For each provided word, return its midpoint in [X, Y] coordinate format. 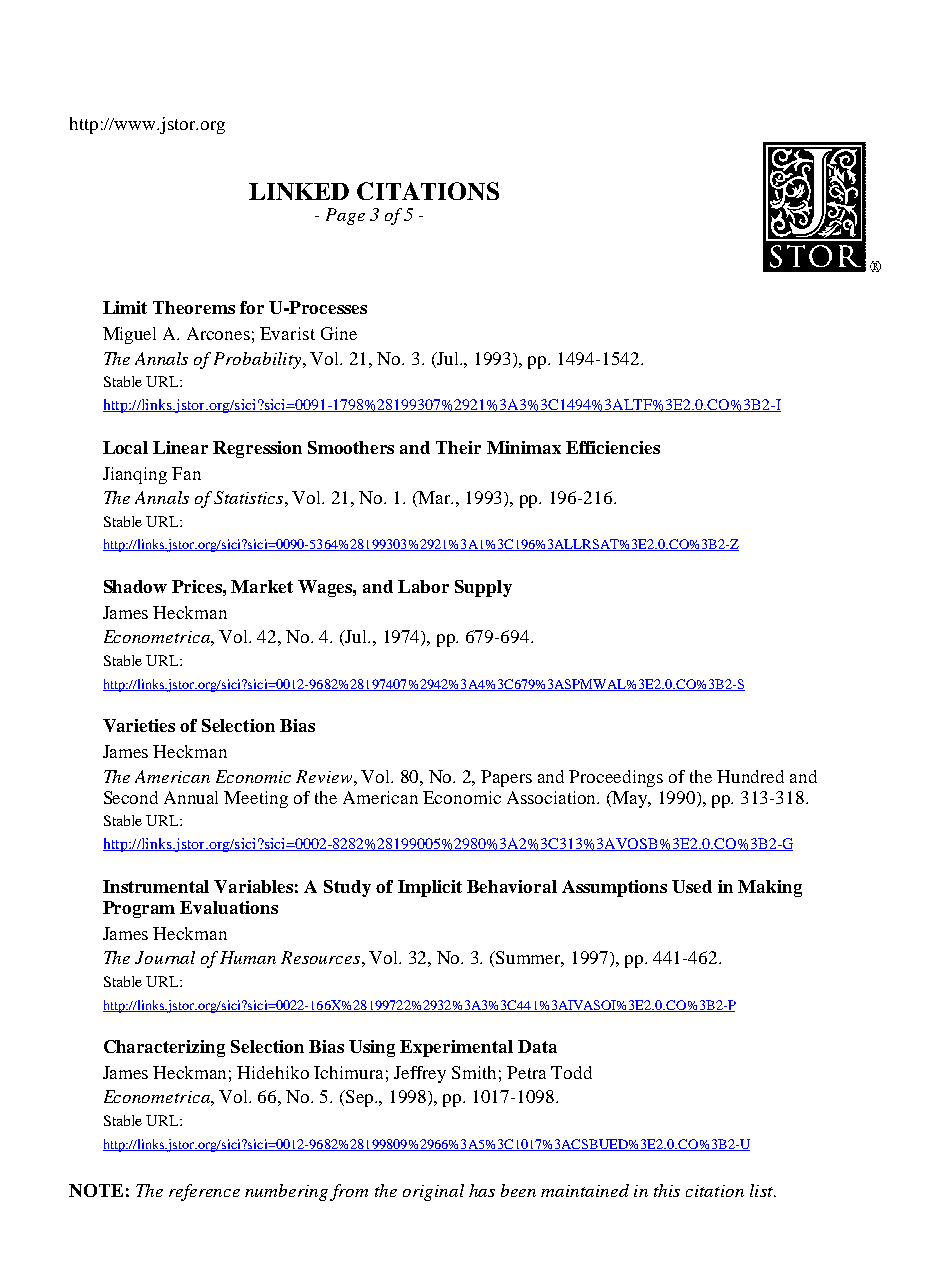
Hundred [750, 776]
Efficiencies [613, 447]
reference [204, 1192]
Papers [506, 778]
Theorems [194, 307]
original [433, 1192]
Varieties [139, 725]
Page [345, 216]
